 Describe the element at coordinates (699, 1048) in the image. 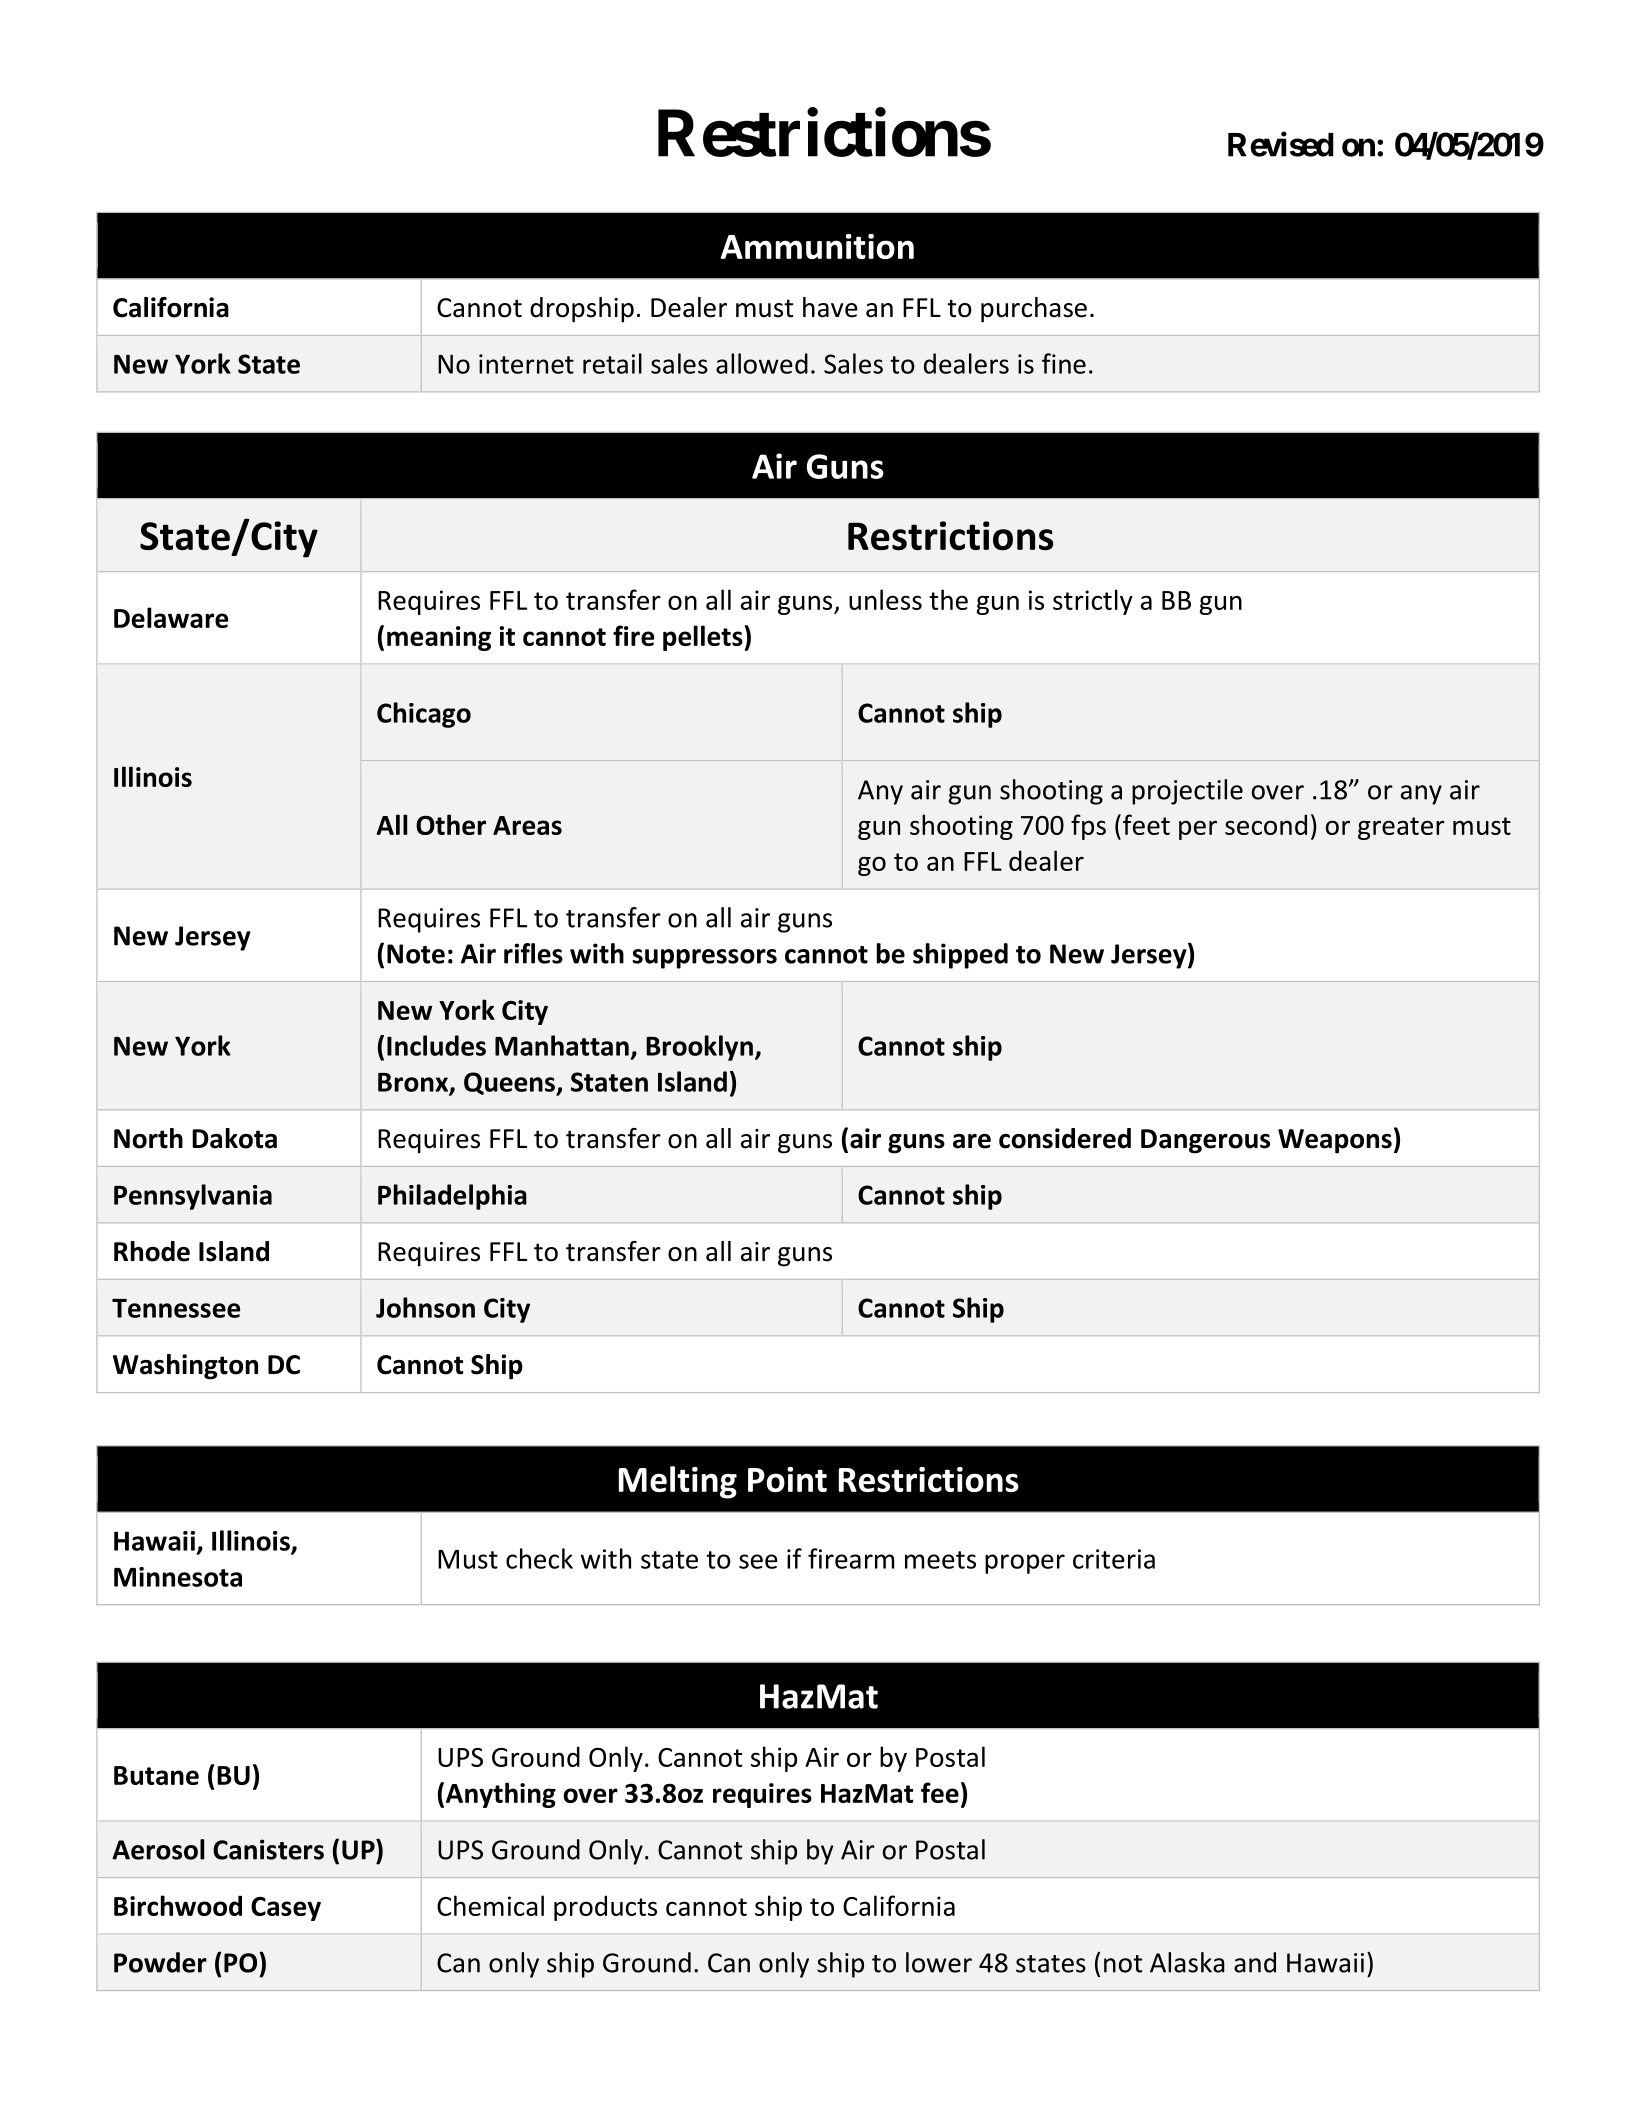

I see `Brooklyn` at that location.
